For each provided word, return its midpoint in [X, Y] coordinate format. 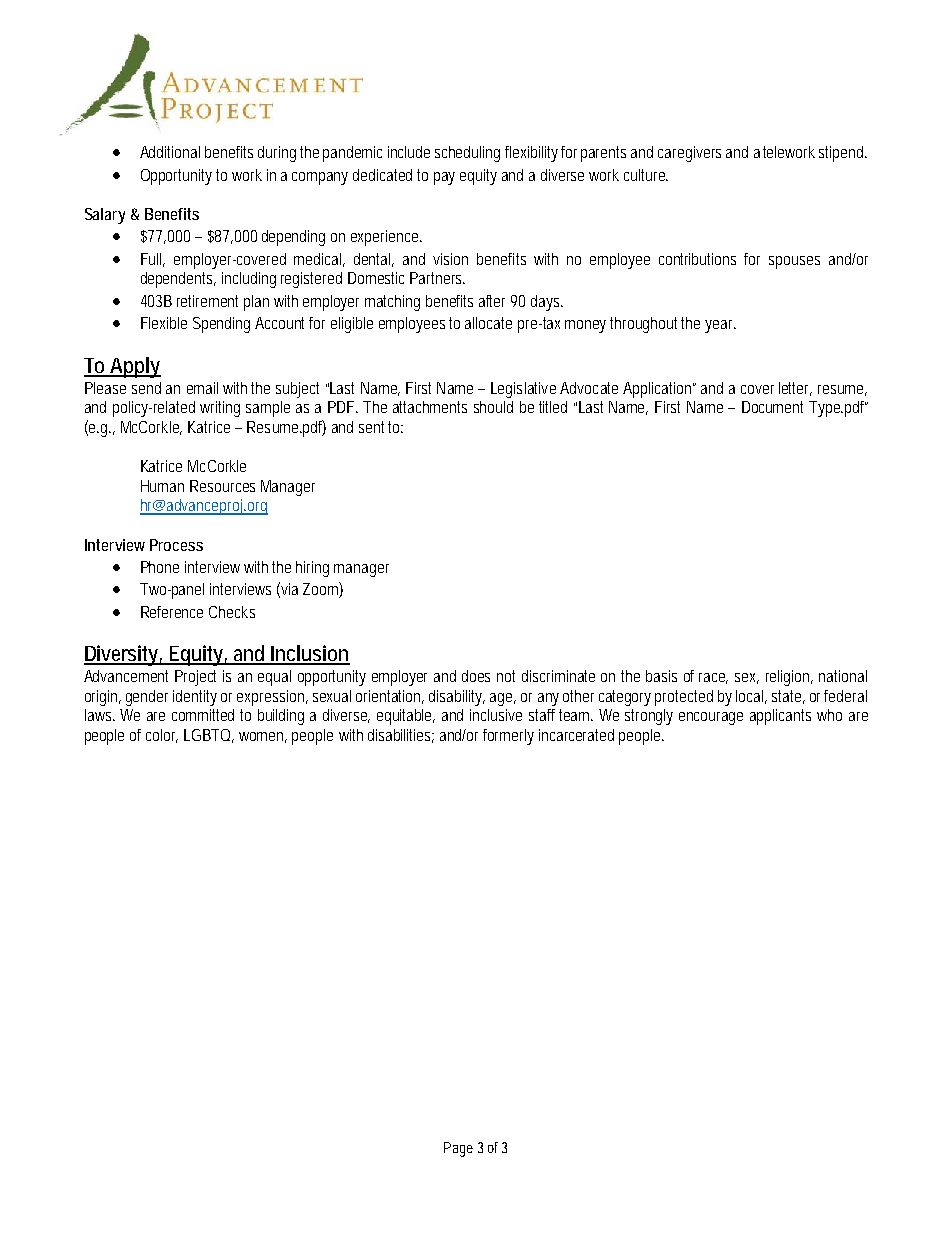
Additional [170, 152]
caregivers [689, 154]
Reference [172, 612]
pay [444, 178]
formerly [508, 737]
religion [789, 678]
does [476, 676]
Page [458, 1149]
